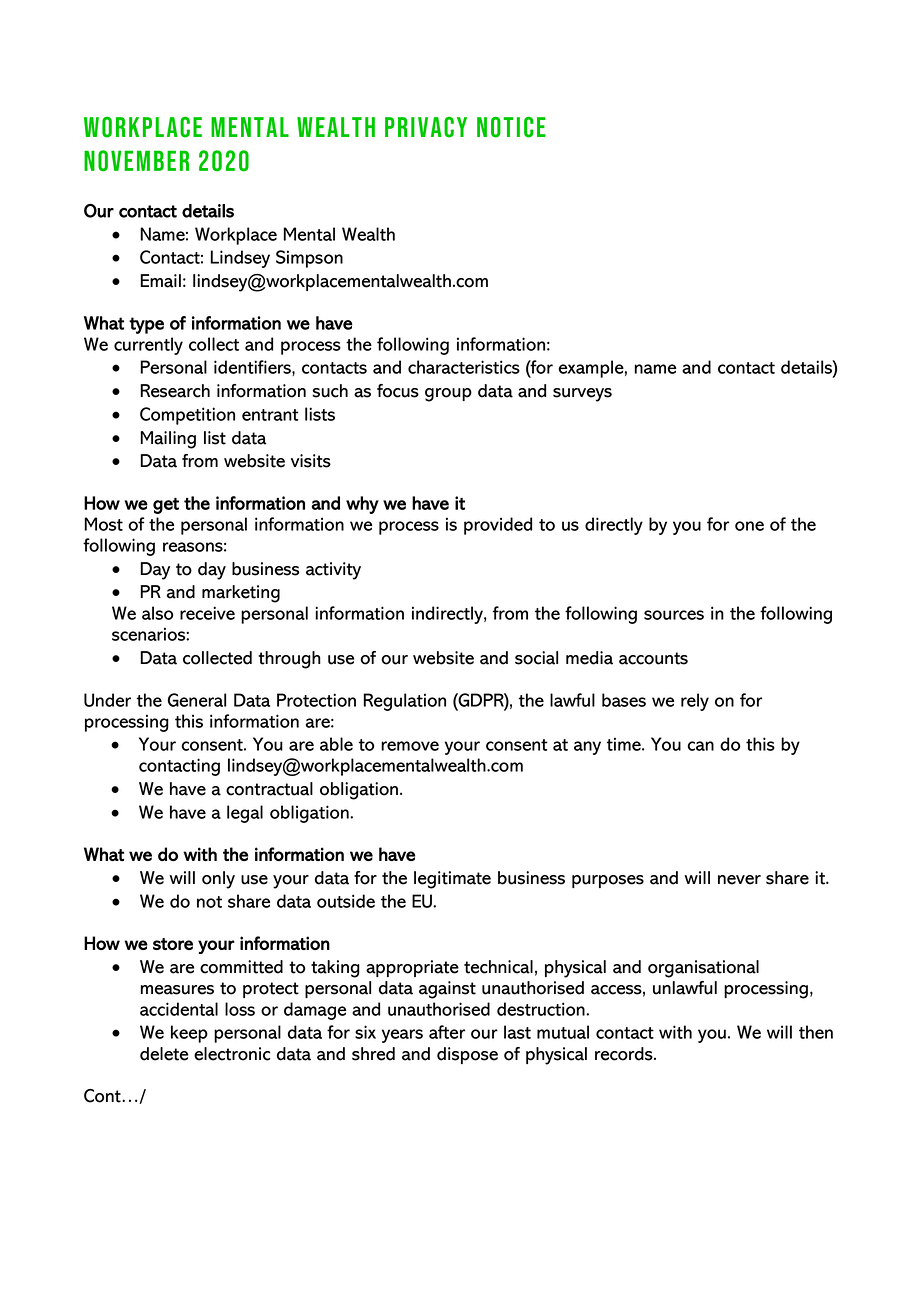  What do you see at coordinates (189, 1034) in the screenshot?
I see `keep` at bounding box center [189, 1034].
